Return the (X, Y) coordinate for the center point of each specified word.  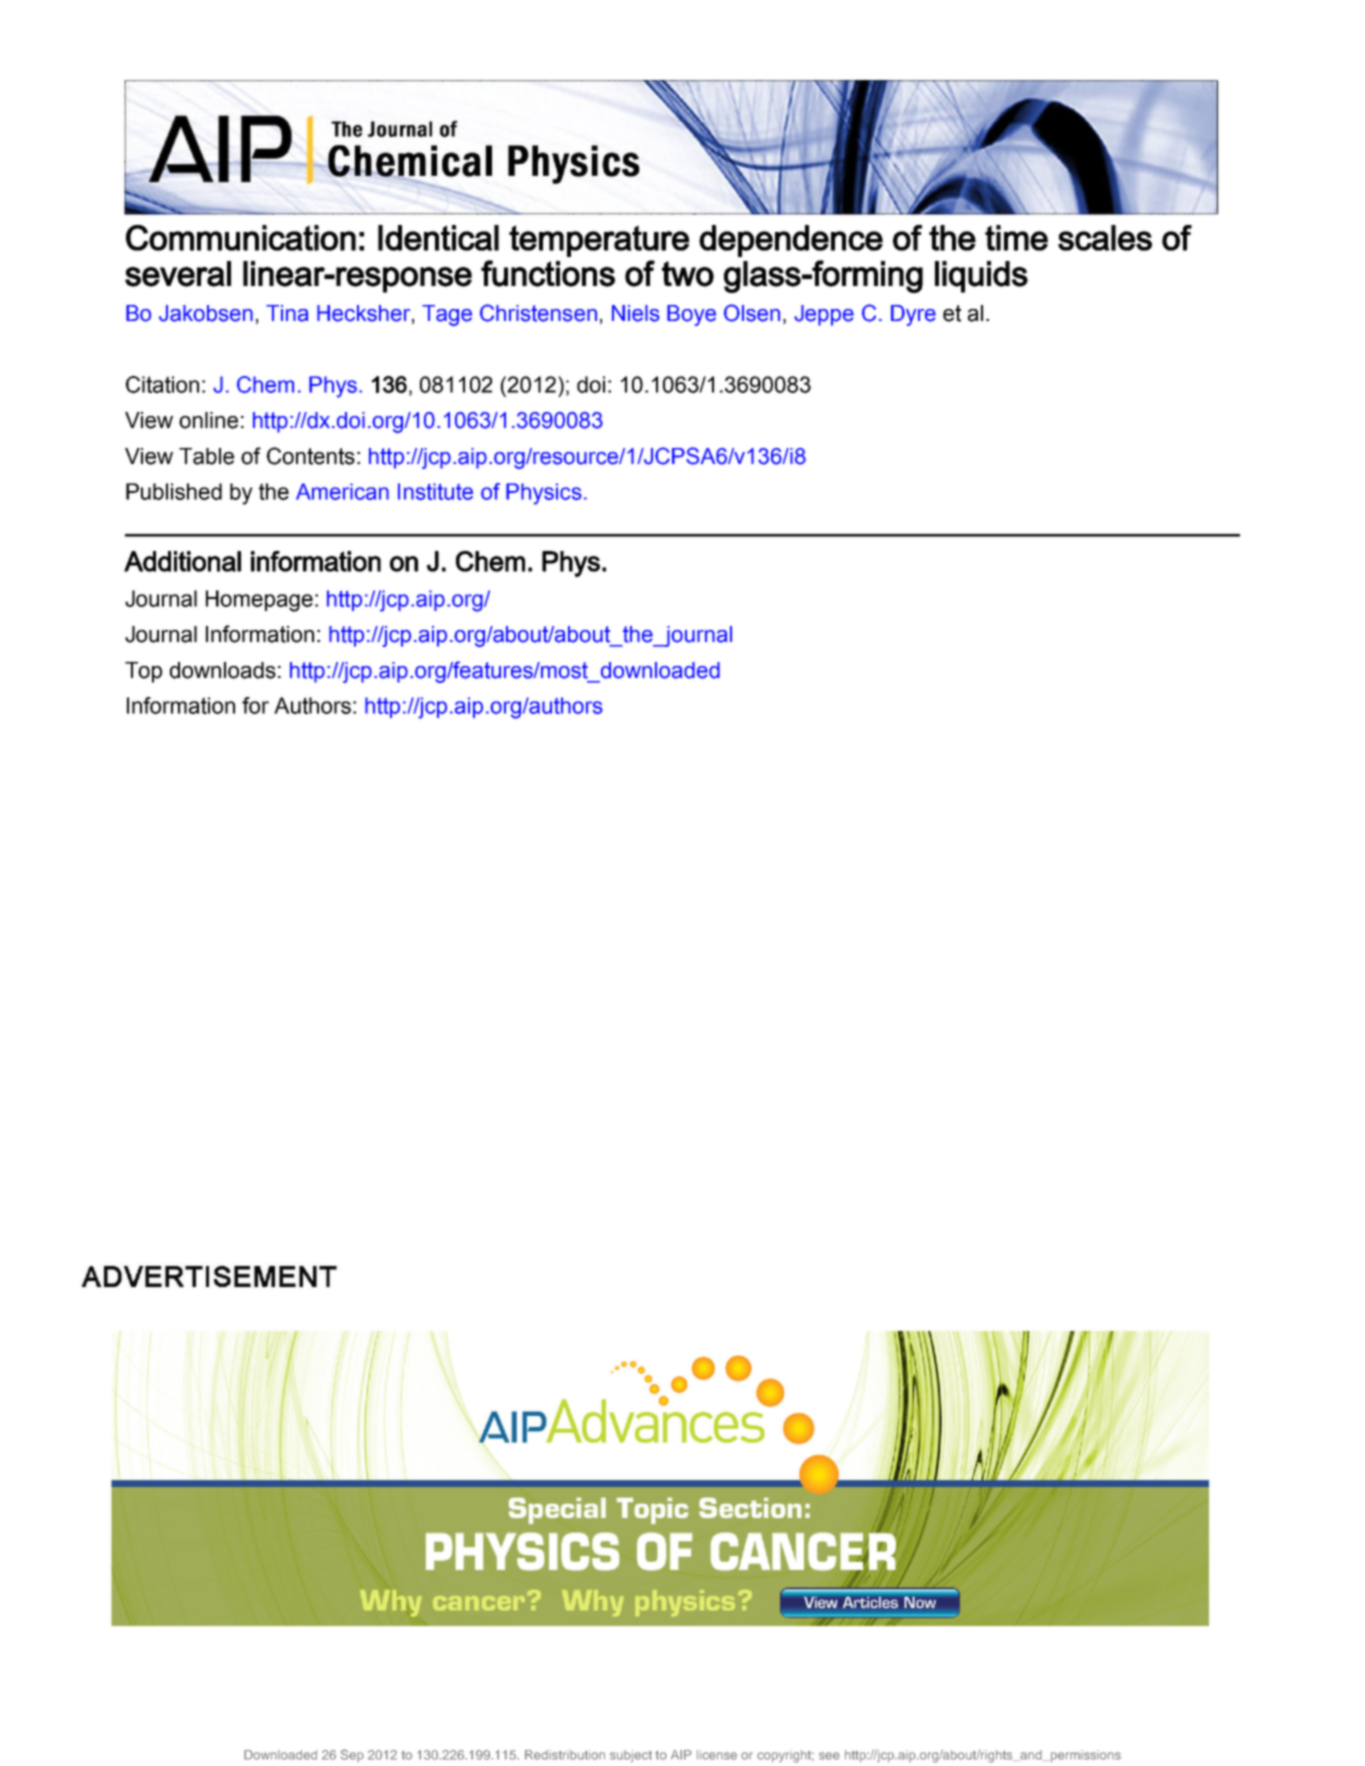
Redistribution (565, 1755)
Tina (287, 313)
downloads (223, 670)
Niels (636, 313)
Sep (352, 1755)
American (342, 491)
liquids (981, 277)
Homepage (259, 601)
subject (631, 1756)
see (829, 1756)
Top (143, 672)
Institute (435, 491)
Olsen (752, 313)
